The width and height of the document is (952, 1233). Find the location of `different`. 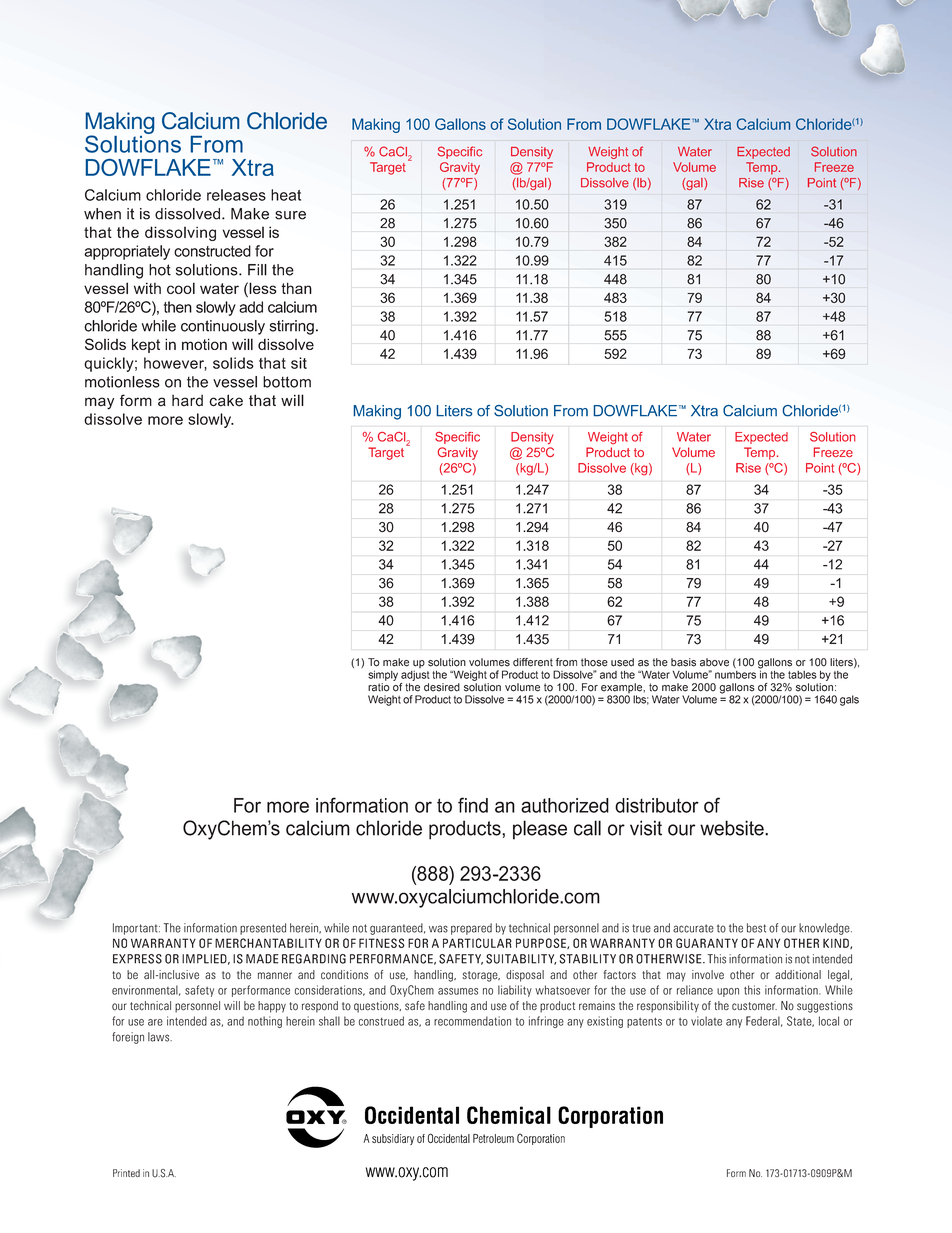

different is located at coordinates (533, 662).
